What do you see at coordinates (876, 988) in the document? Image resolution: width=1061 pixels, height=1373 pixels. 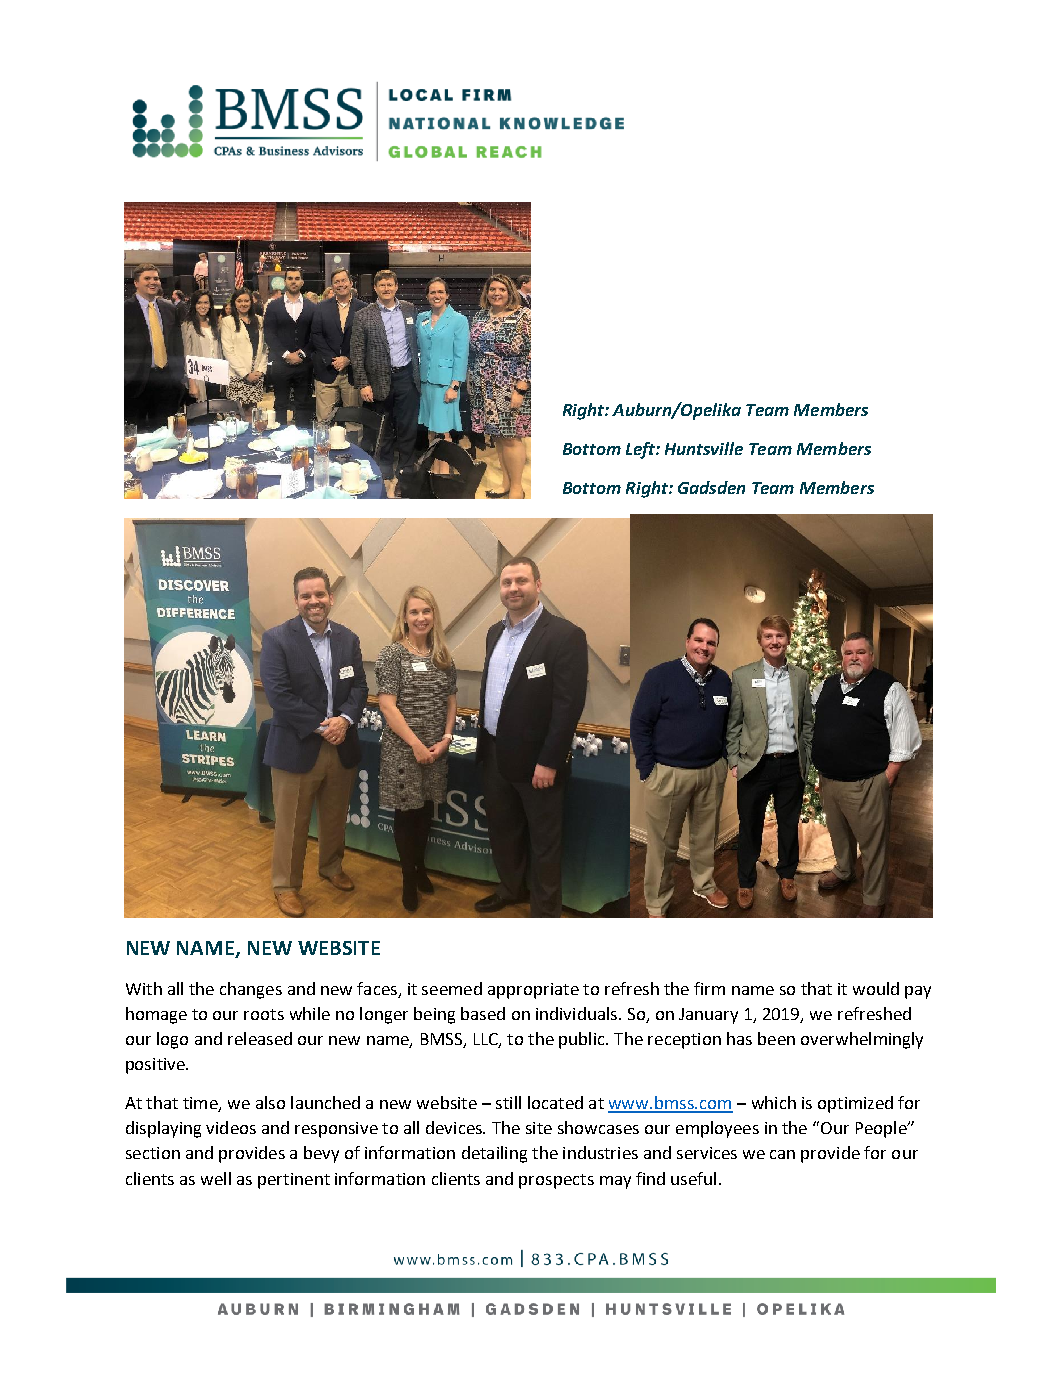 I see `would` at bounding box center [876, 988].
